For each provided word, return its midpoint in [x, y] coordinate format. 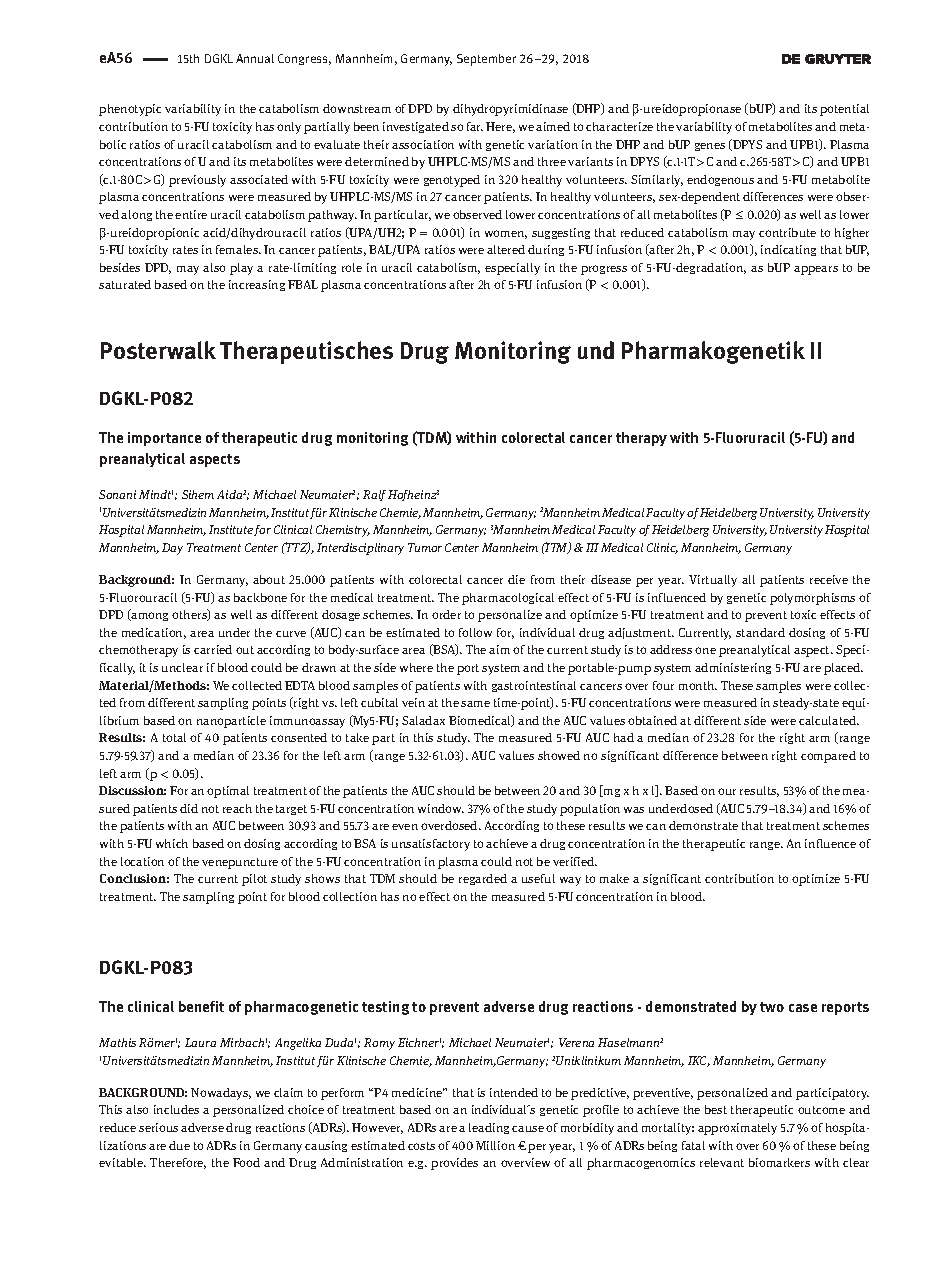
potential [844, 110]
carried [213, 649]
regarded [483, 879]
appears [816, 270]
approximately [737, 1129]
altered [506, 249]
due [179, 1145]
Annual [255, 58]
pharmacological [508, 599]
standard [760, 632]
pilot [254, 880]
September [486, 60]
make [614, 878]
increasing [257, 285]
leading [489, 1128]
